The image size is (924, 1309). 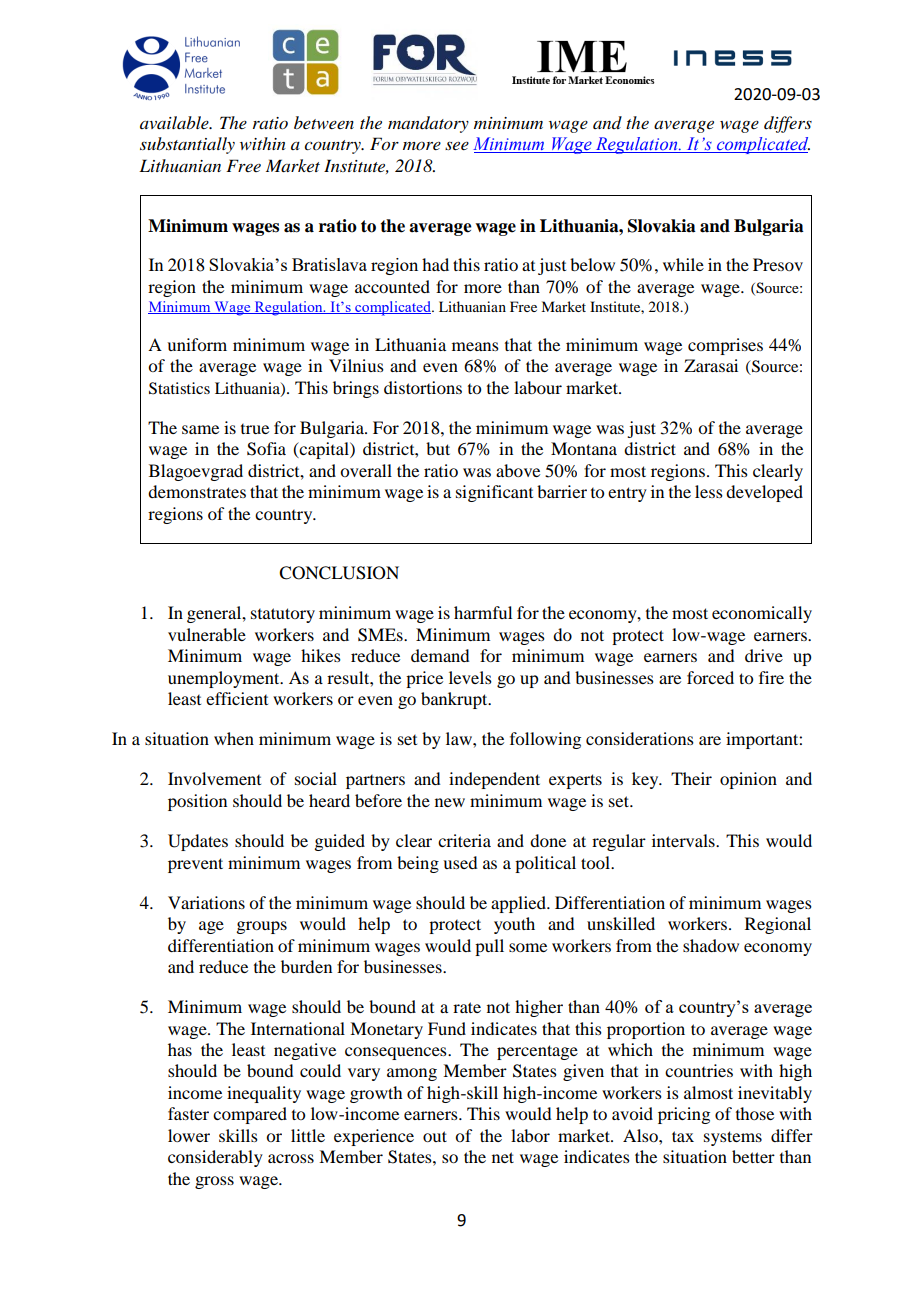 What do you see at coordinates (255, 429) in the screenshot?
I see `true` at bounding box center [255, 429].
